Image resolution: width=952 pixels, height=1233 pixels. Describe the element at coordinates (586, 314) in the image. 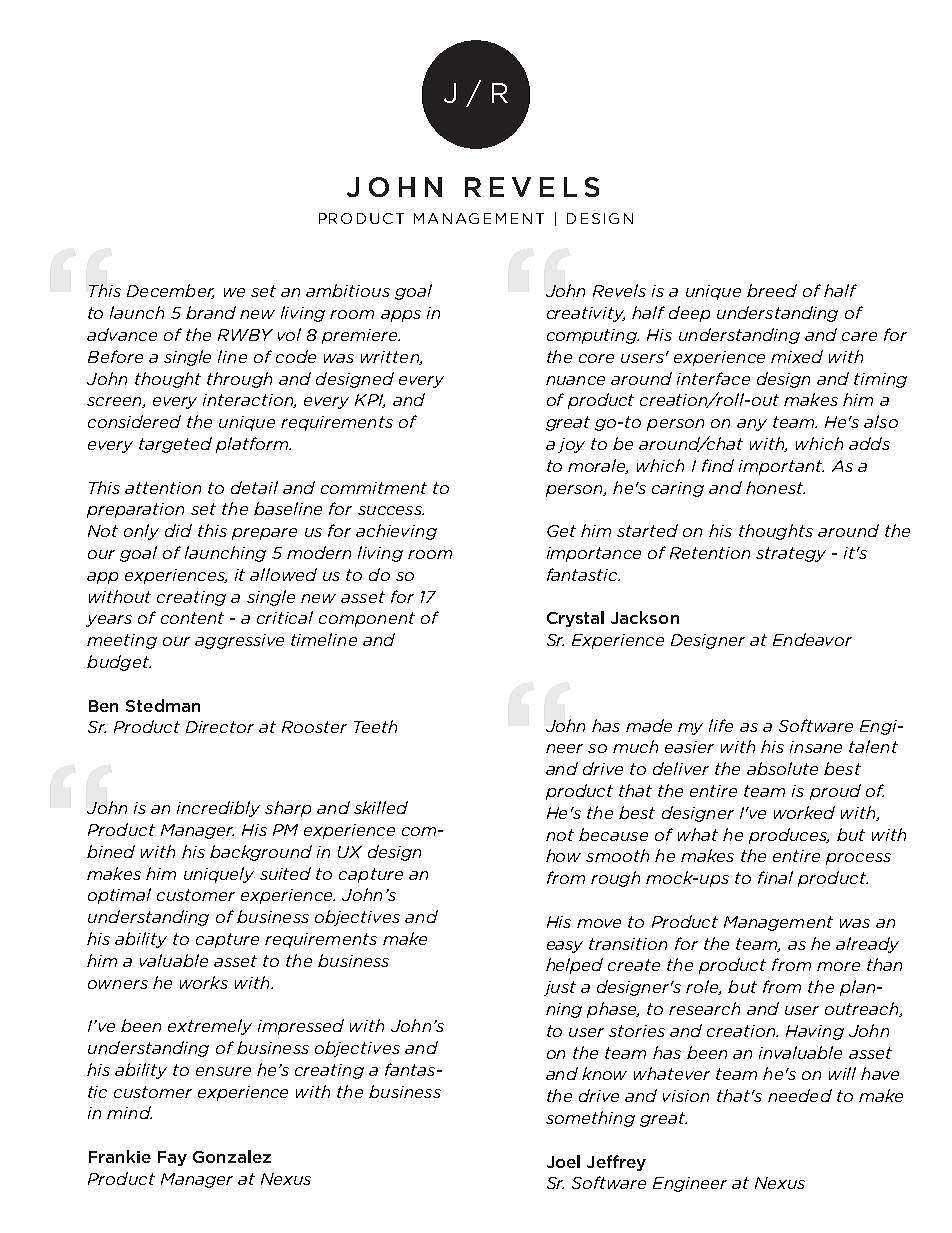

I see `creativity` at that location.
